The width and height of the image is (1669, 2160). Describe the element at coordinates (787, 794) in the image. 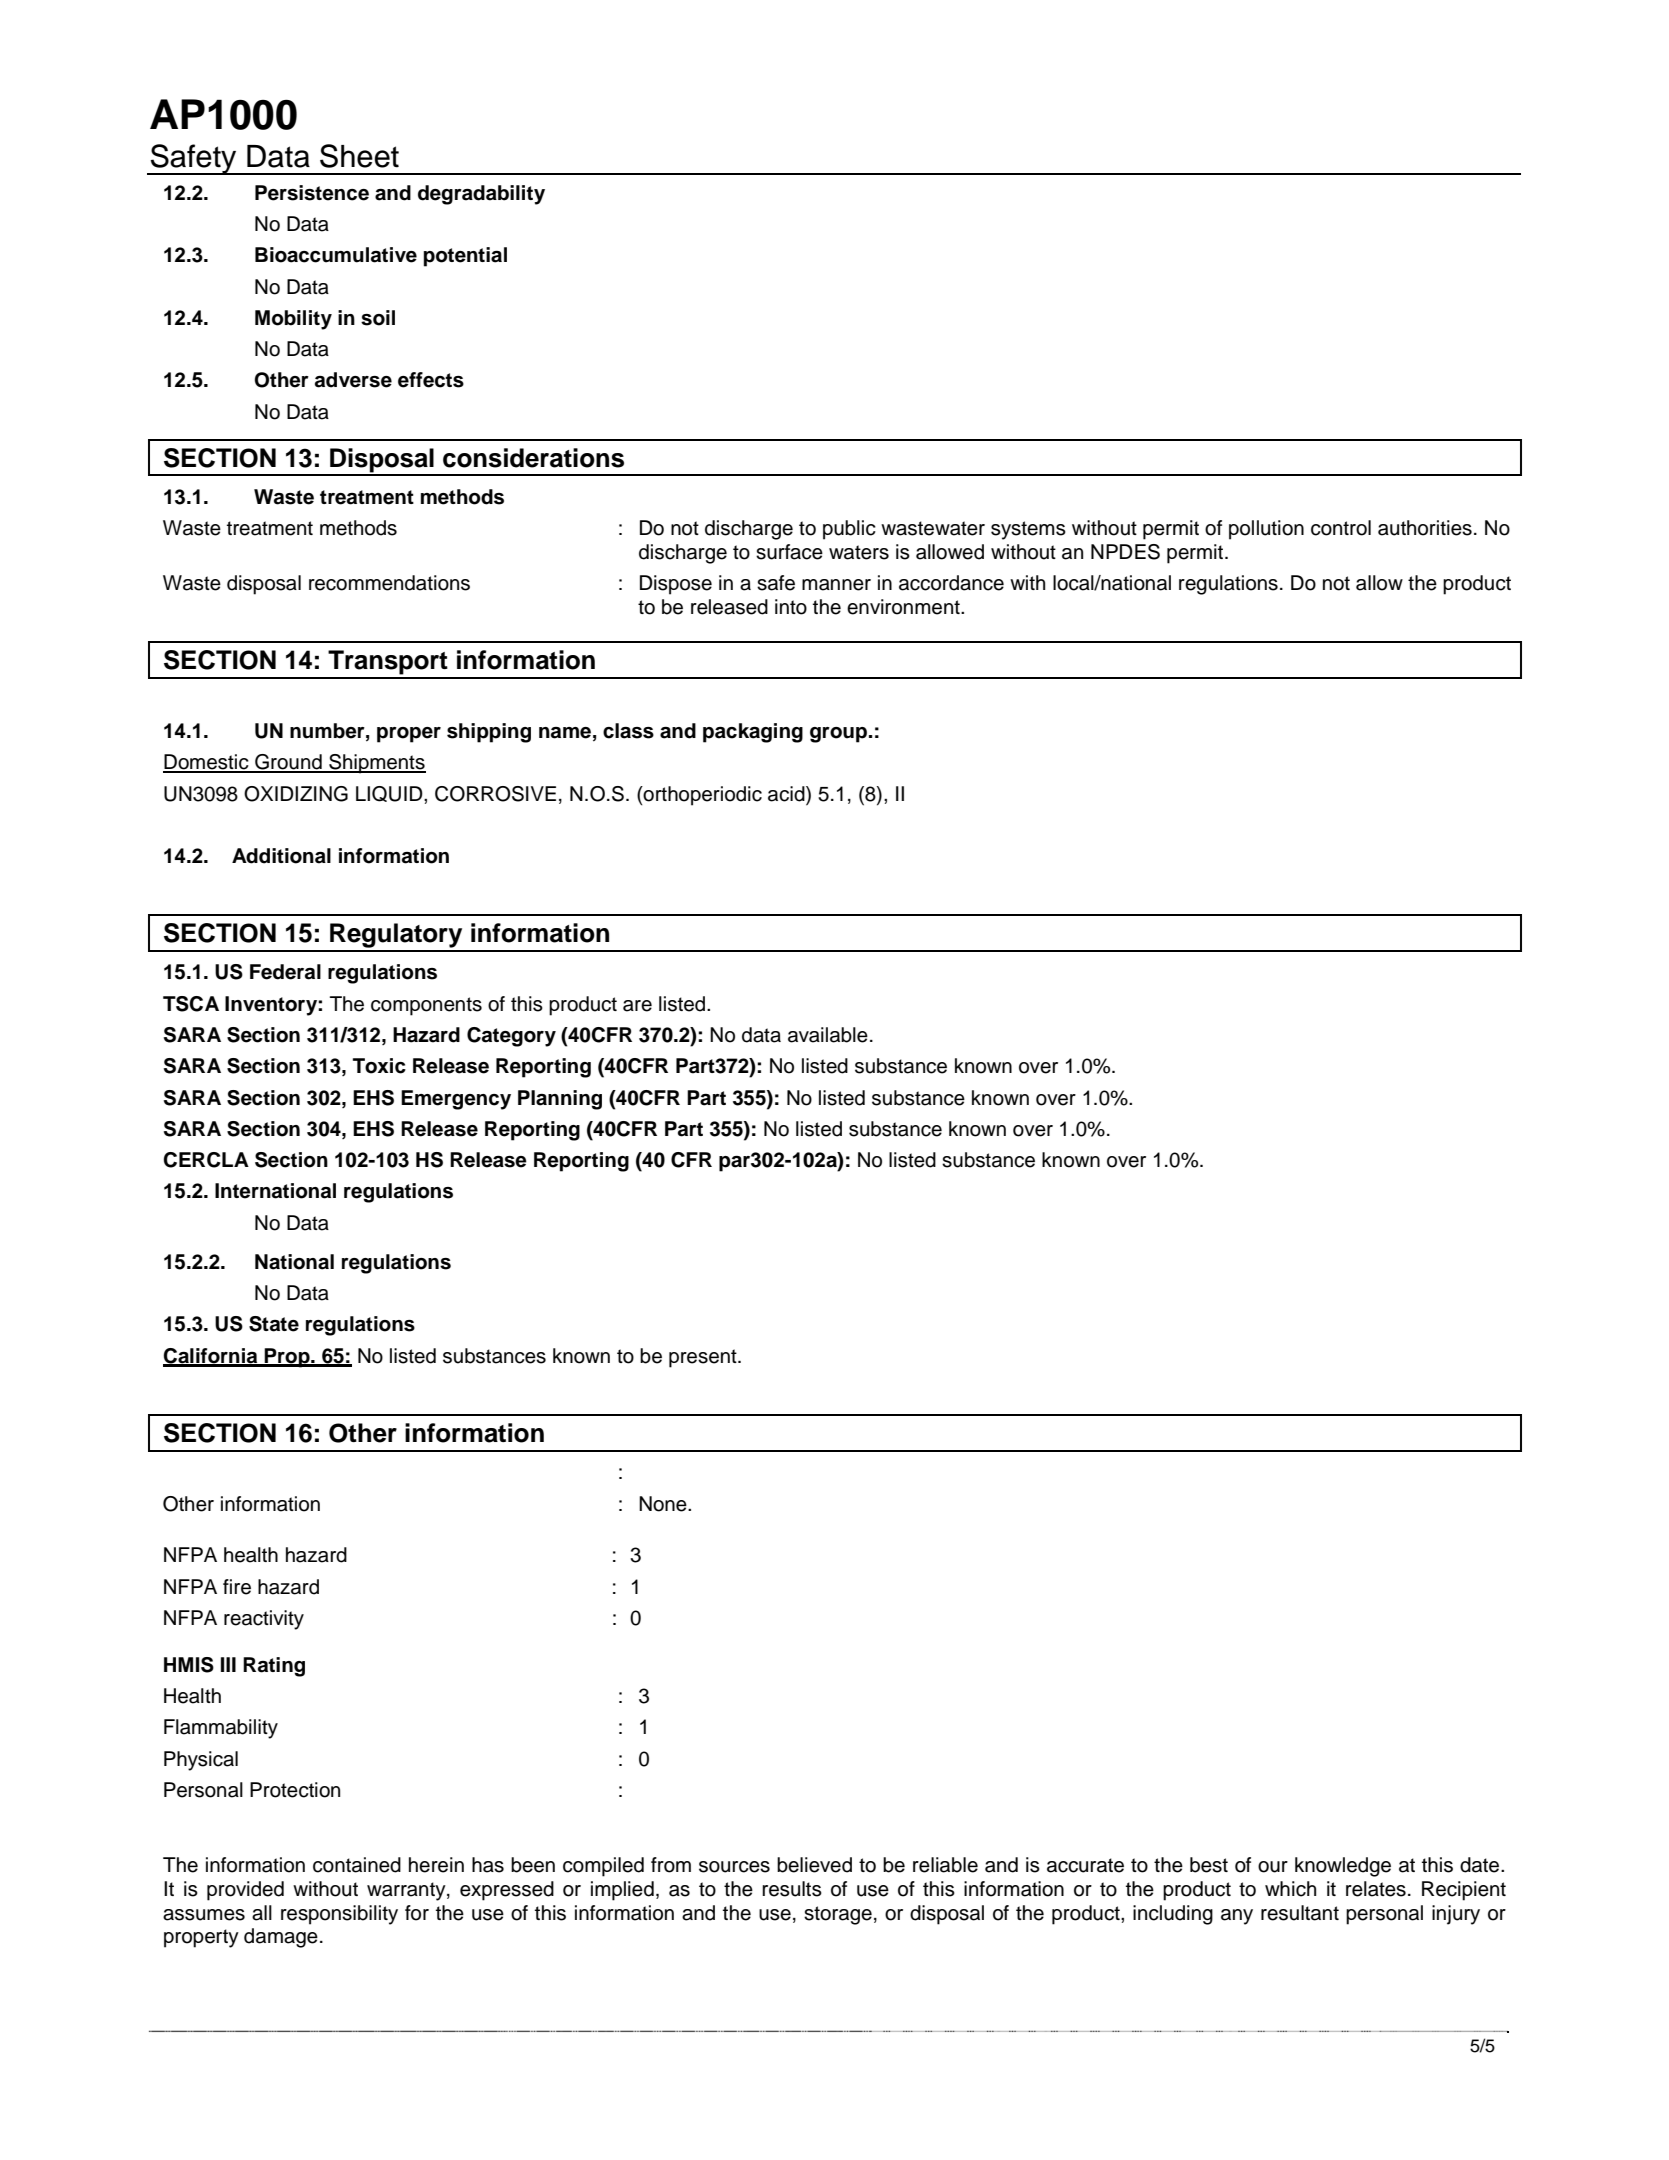

I see `acid` at that location.
